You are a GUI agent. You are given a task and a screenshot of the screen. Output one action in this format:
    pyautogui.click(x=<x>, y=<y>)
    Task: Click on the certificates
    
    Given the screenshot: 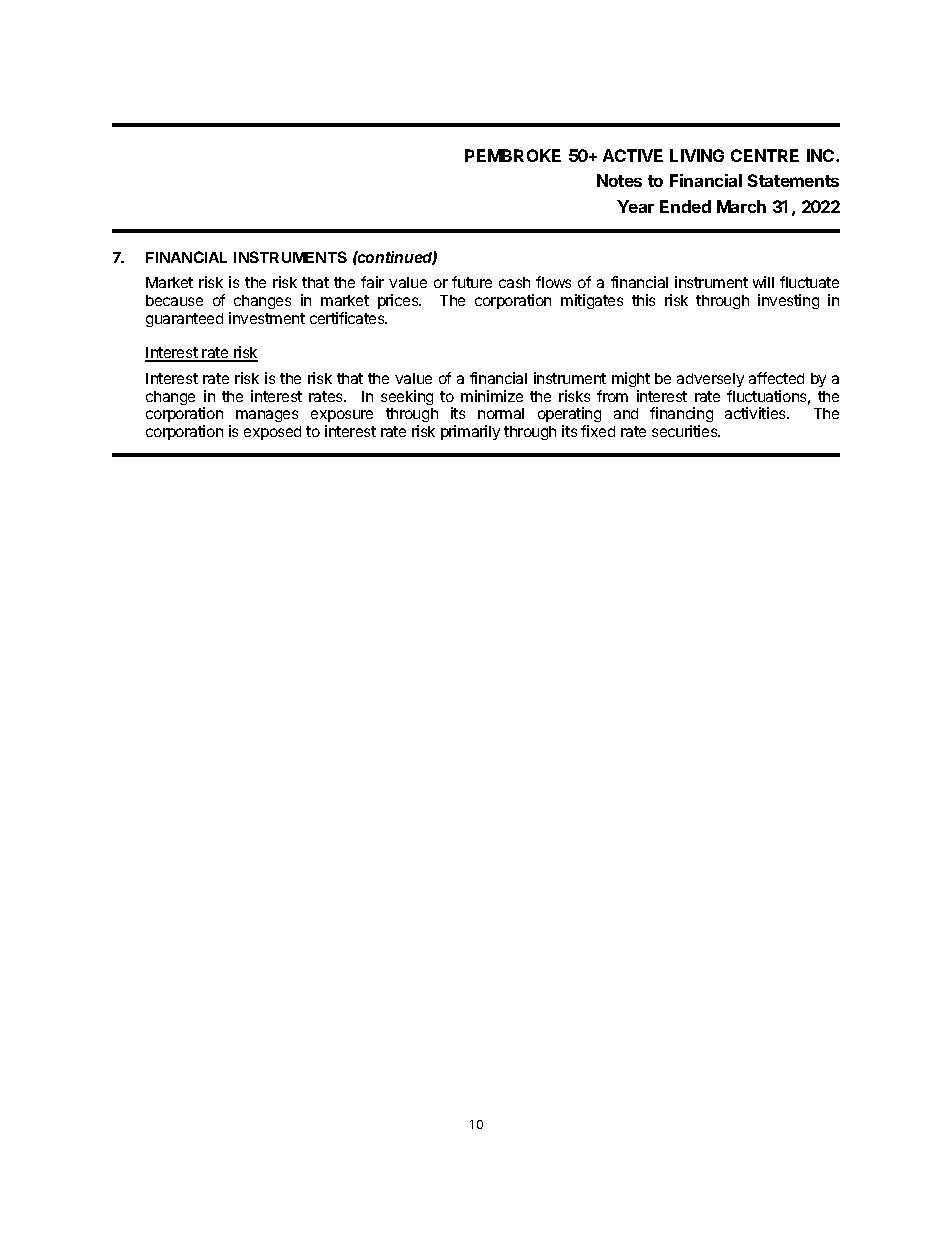 What is the action you would take?
    pyautogui.click(x=348, y=318)
